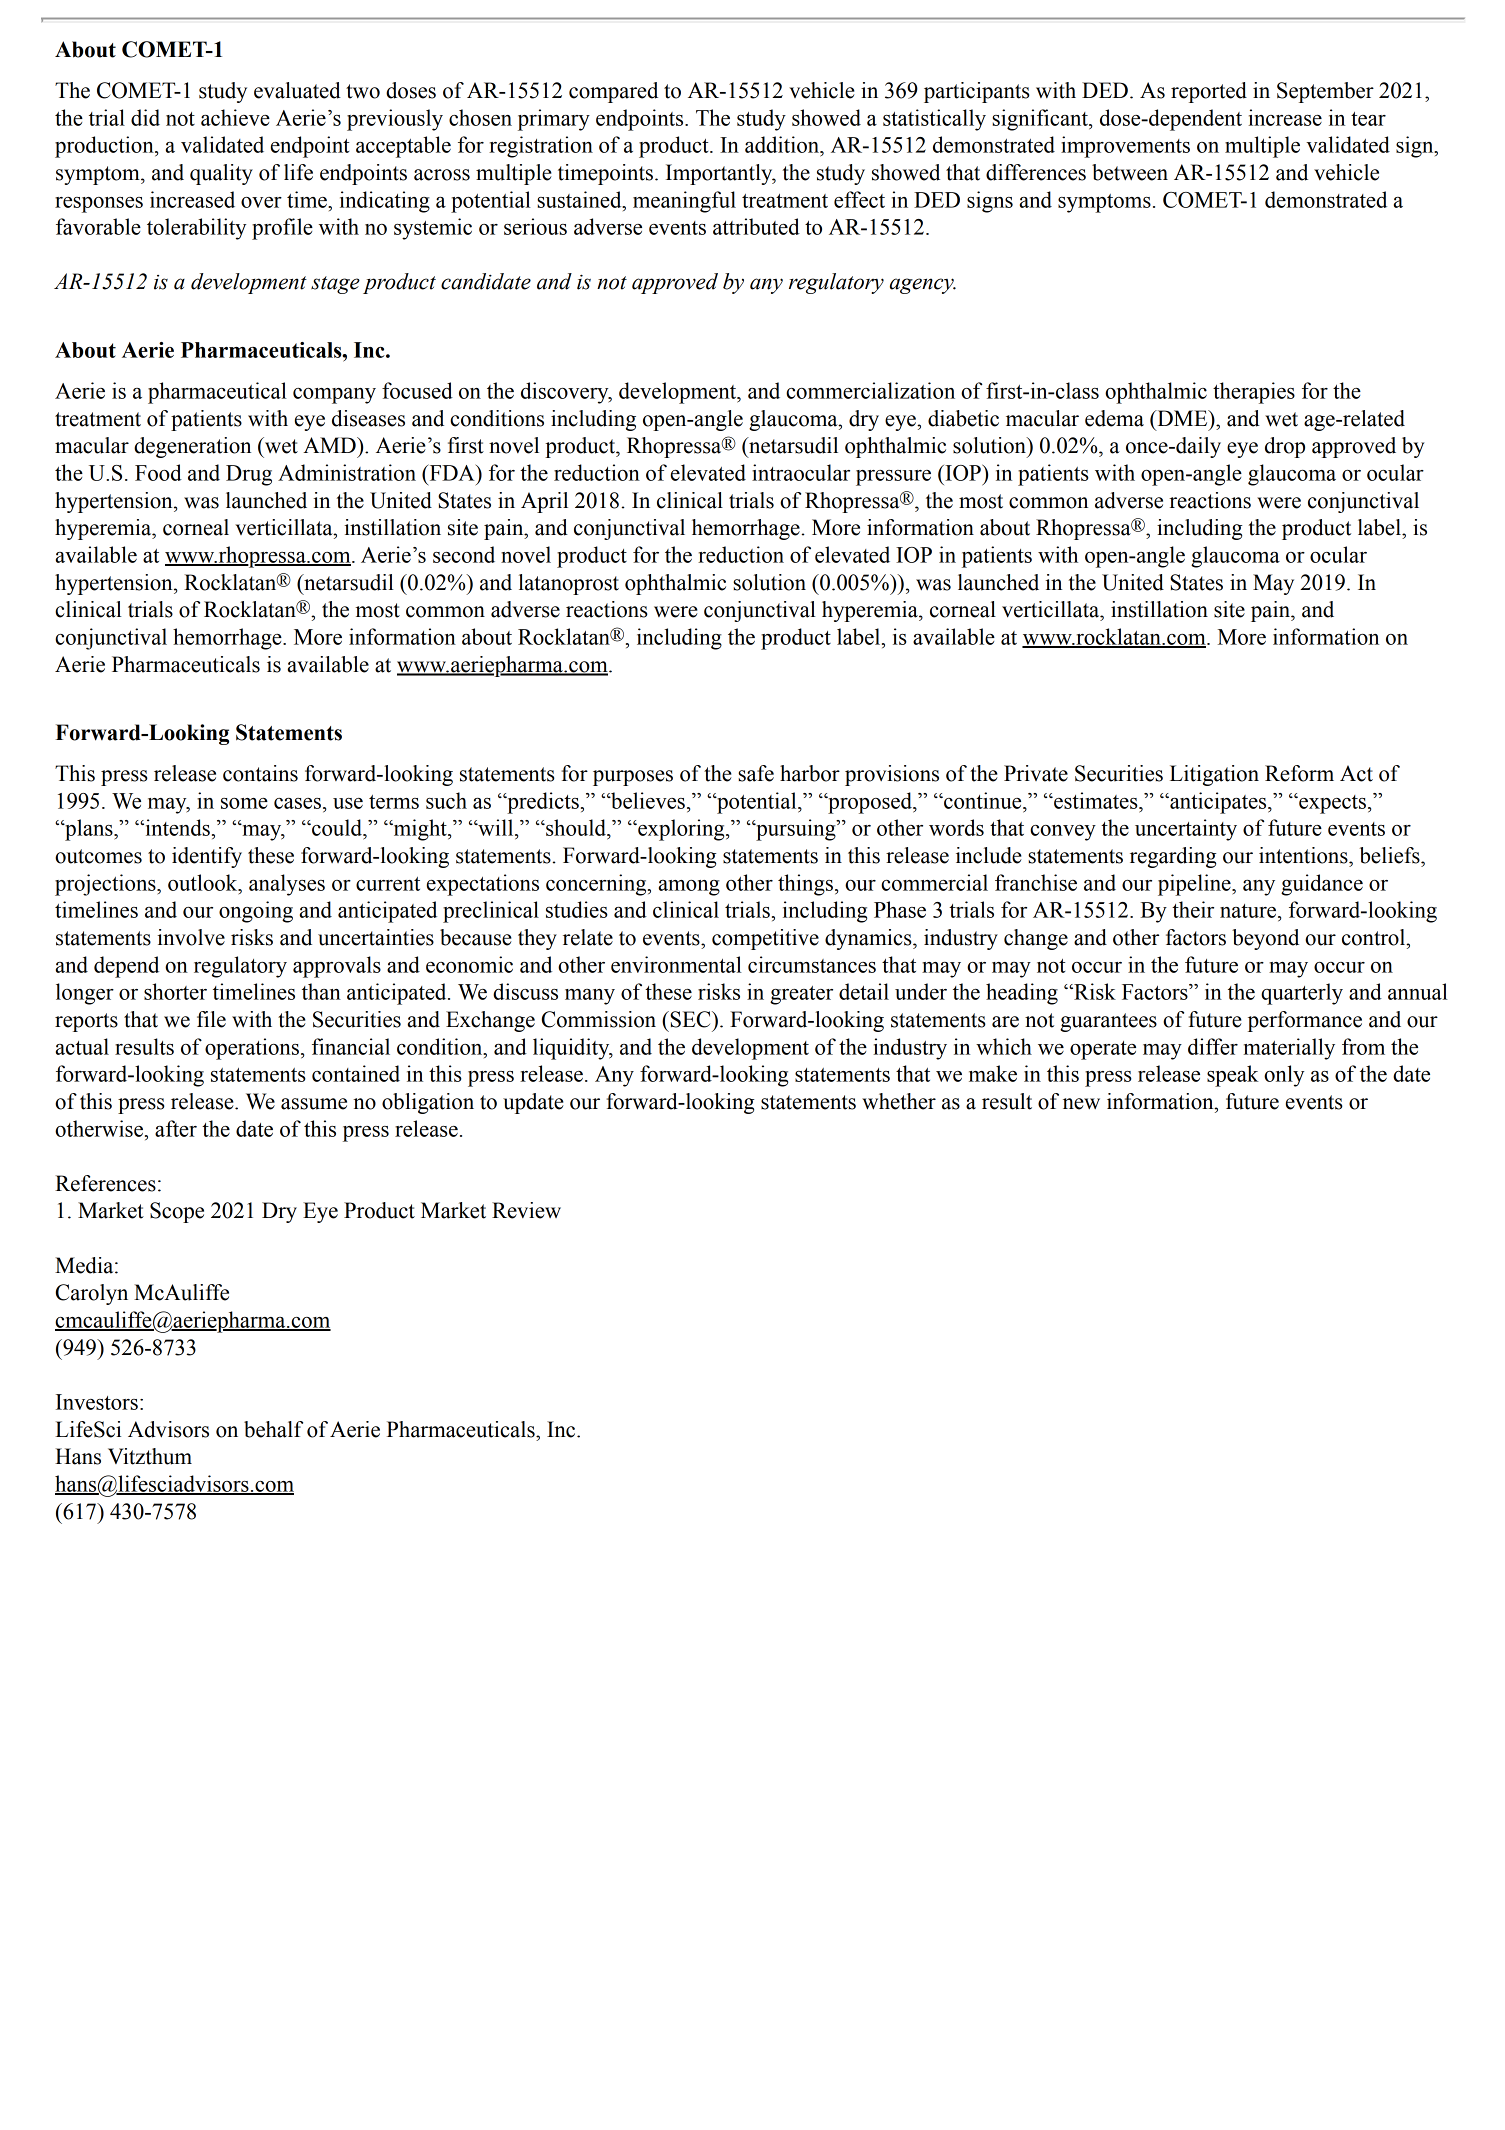 This document has width=1505, height=2130. Describe the element at coordinates (273, 1429) in the document. I see `behalf` at that location.
